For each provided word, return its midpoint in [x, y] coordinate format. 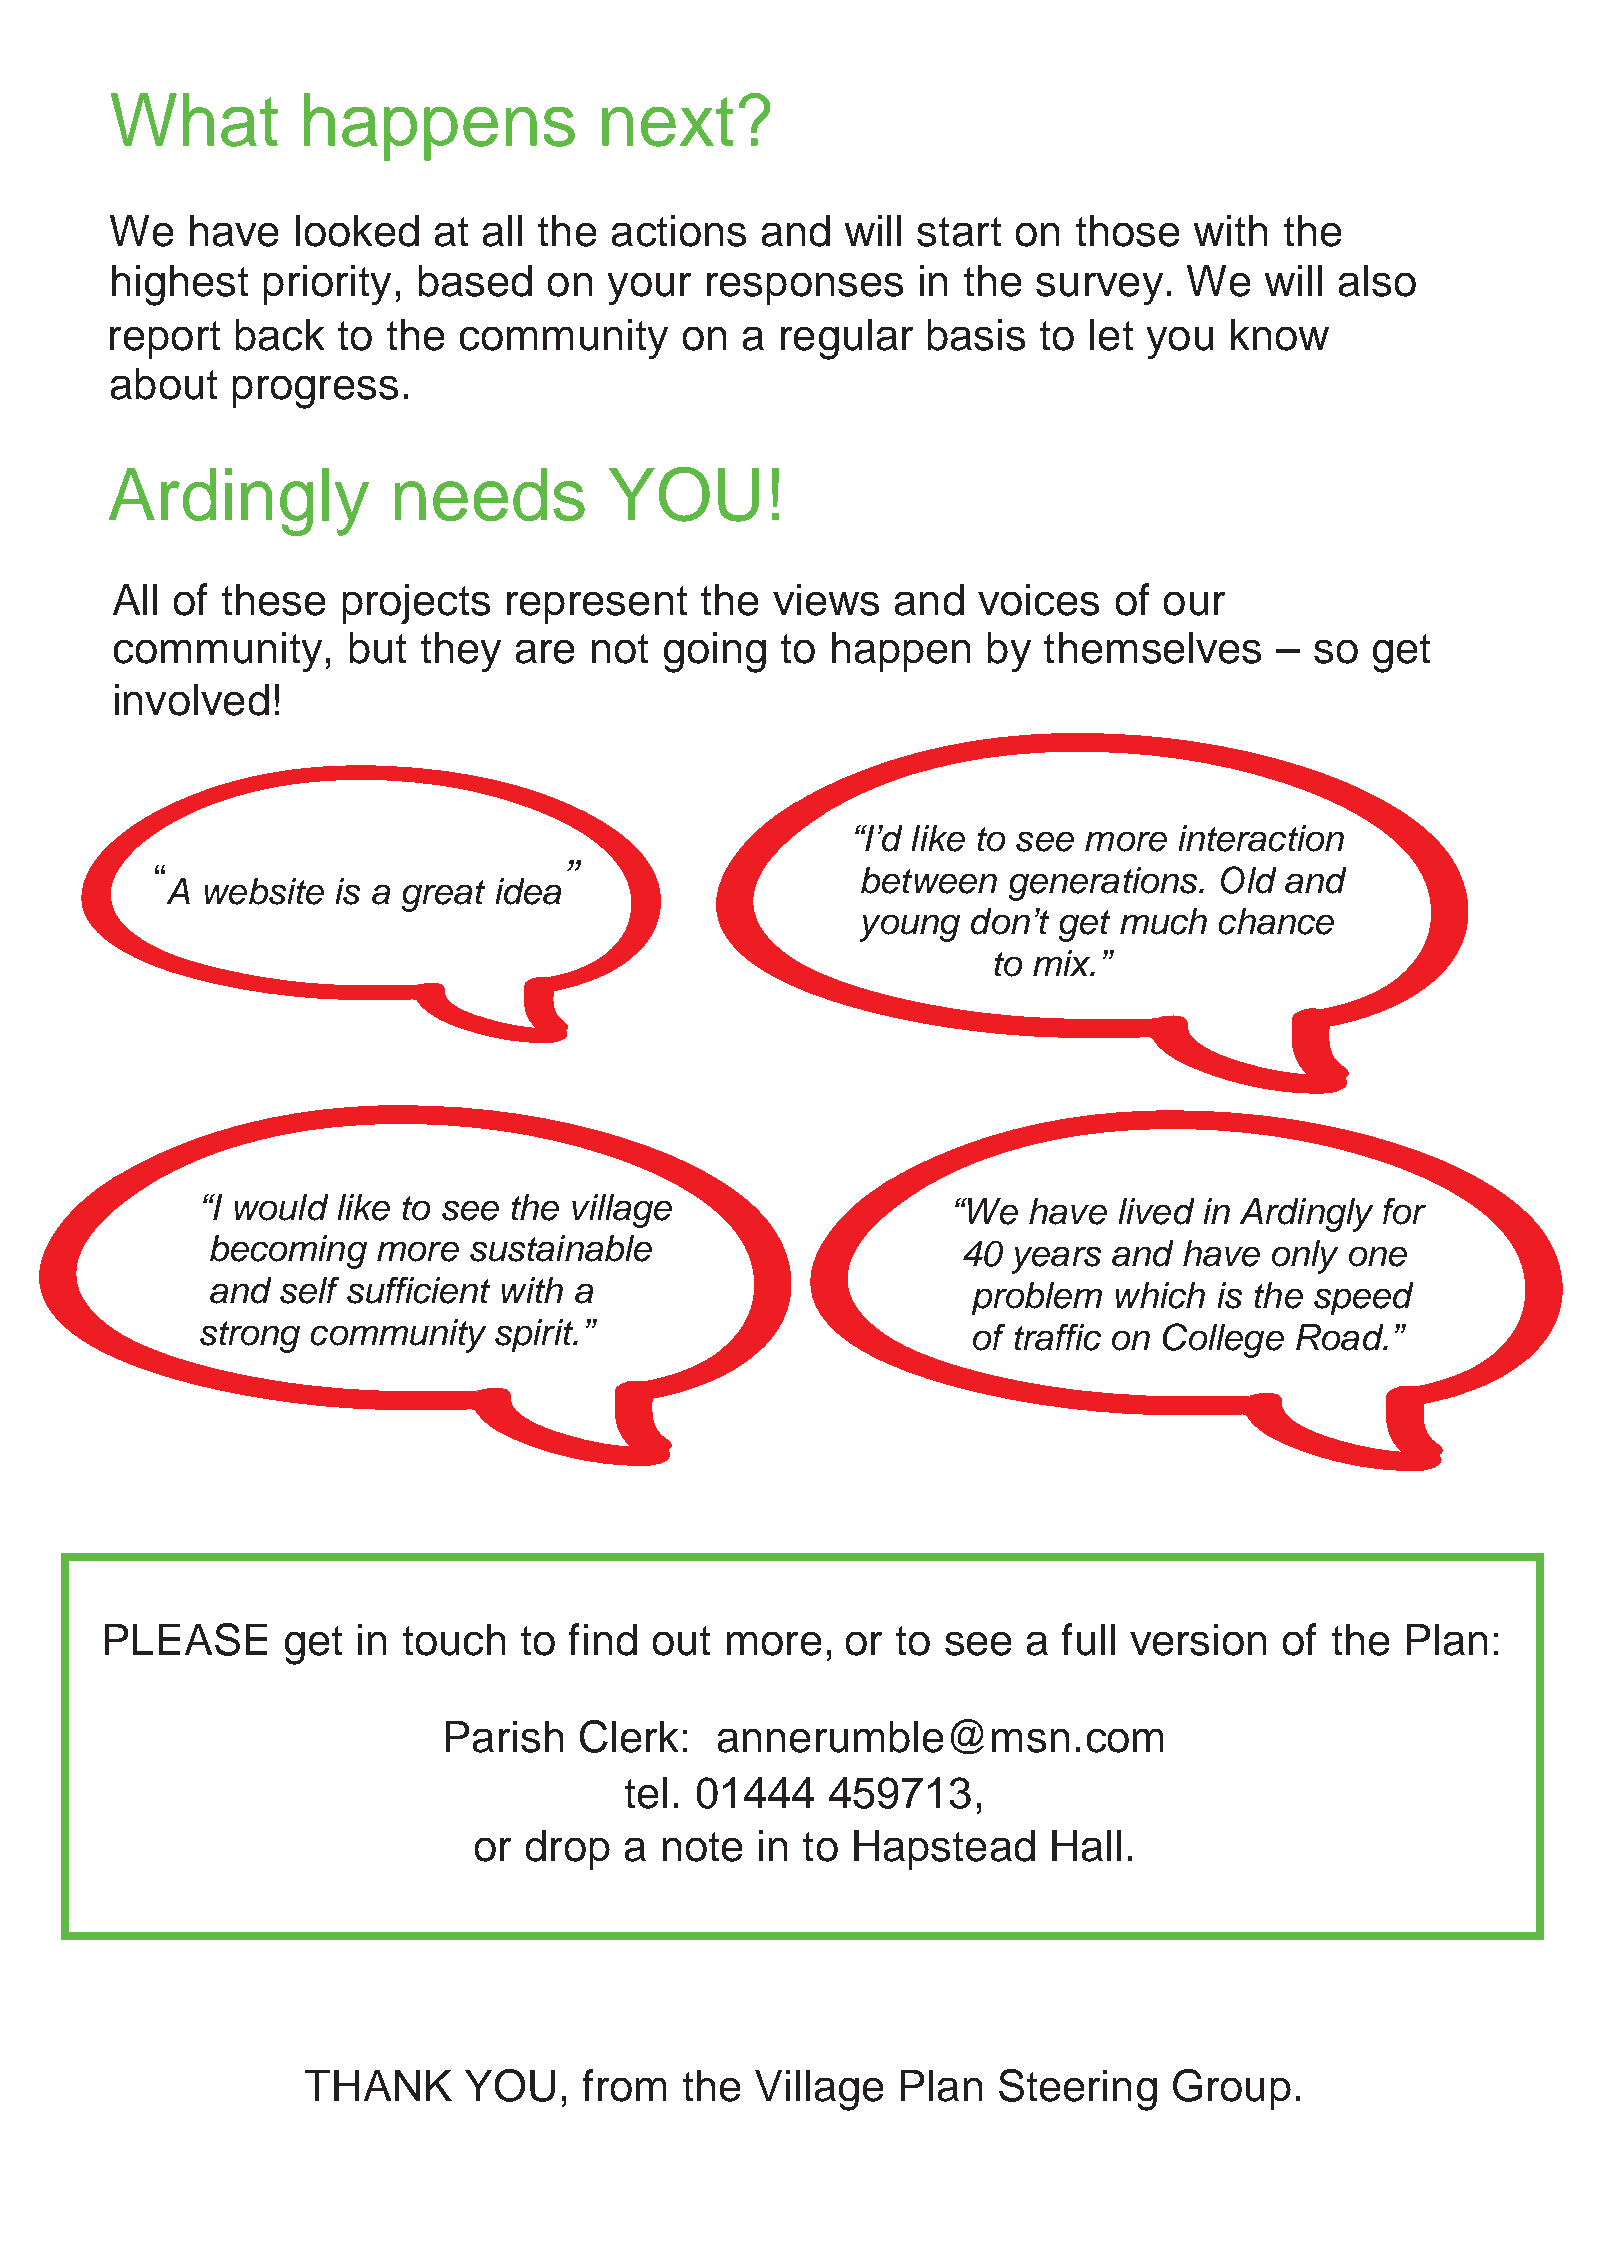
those [1127, 231]
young [910, 928]
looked [357, 231]
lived [1156, 1211]
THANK [378, 2085]
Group [1232, 2089]
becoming [288, 1252]
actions [679, 231]
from [624, 2085]
